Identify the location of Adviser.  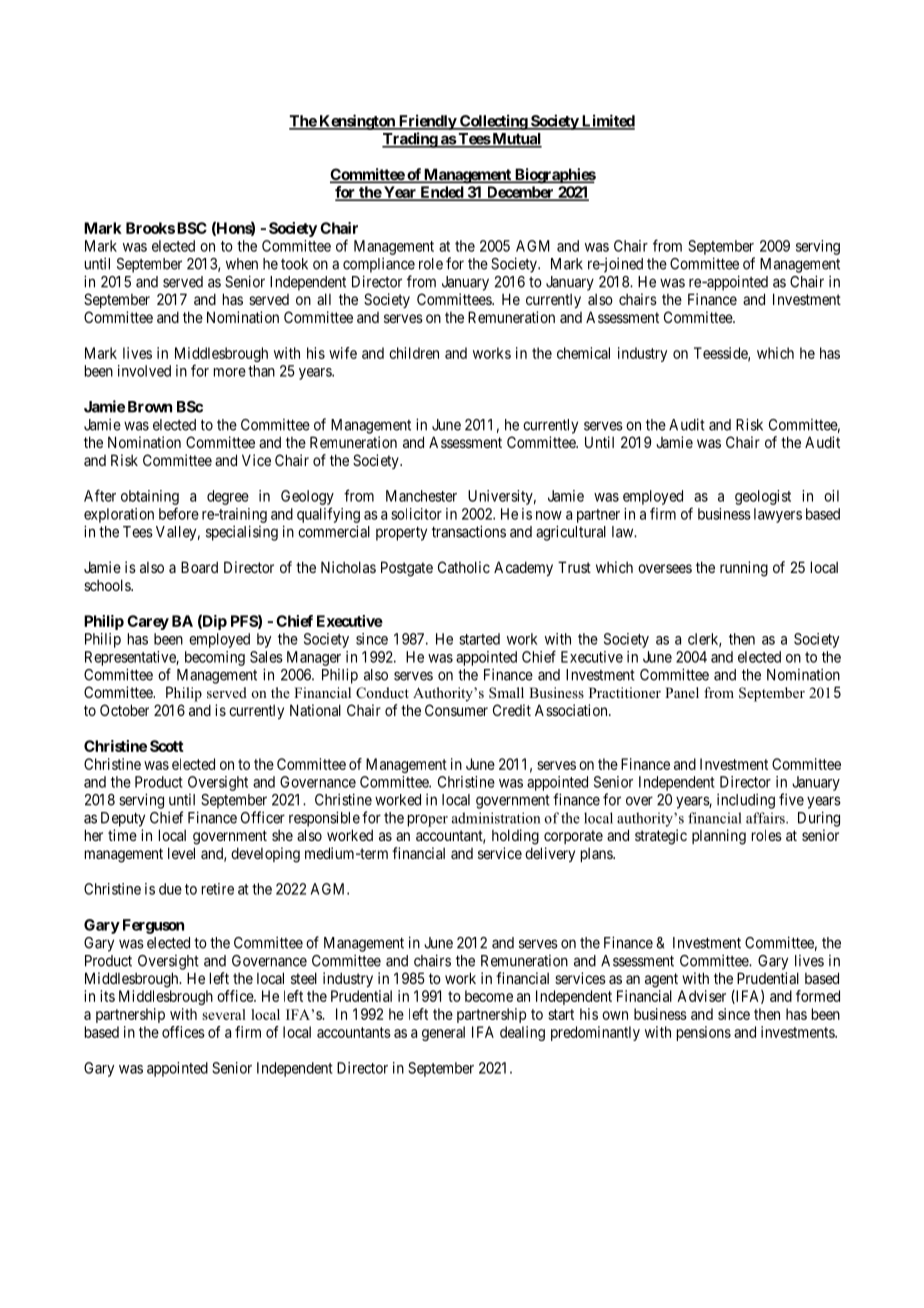
(701, 996).
